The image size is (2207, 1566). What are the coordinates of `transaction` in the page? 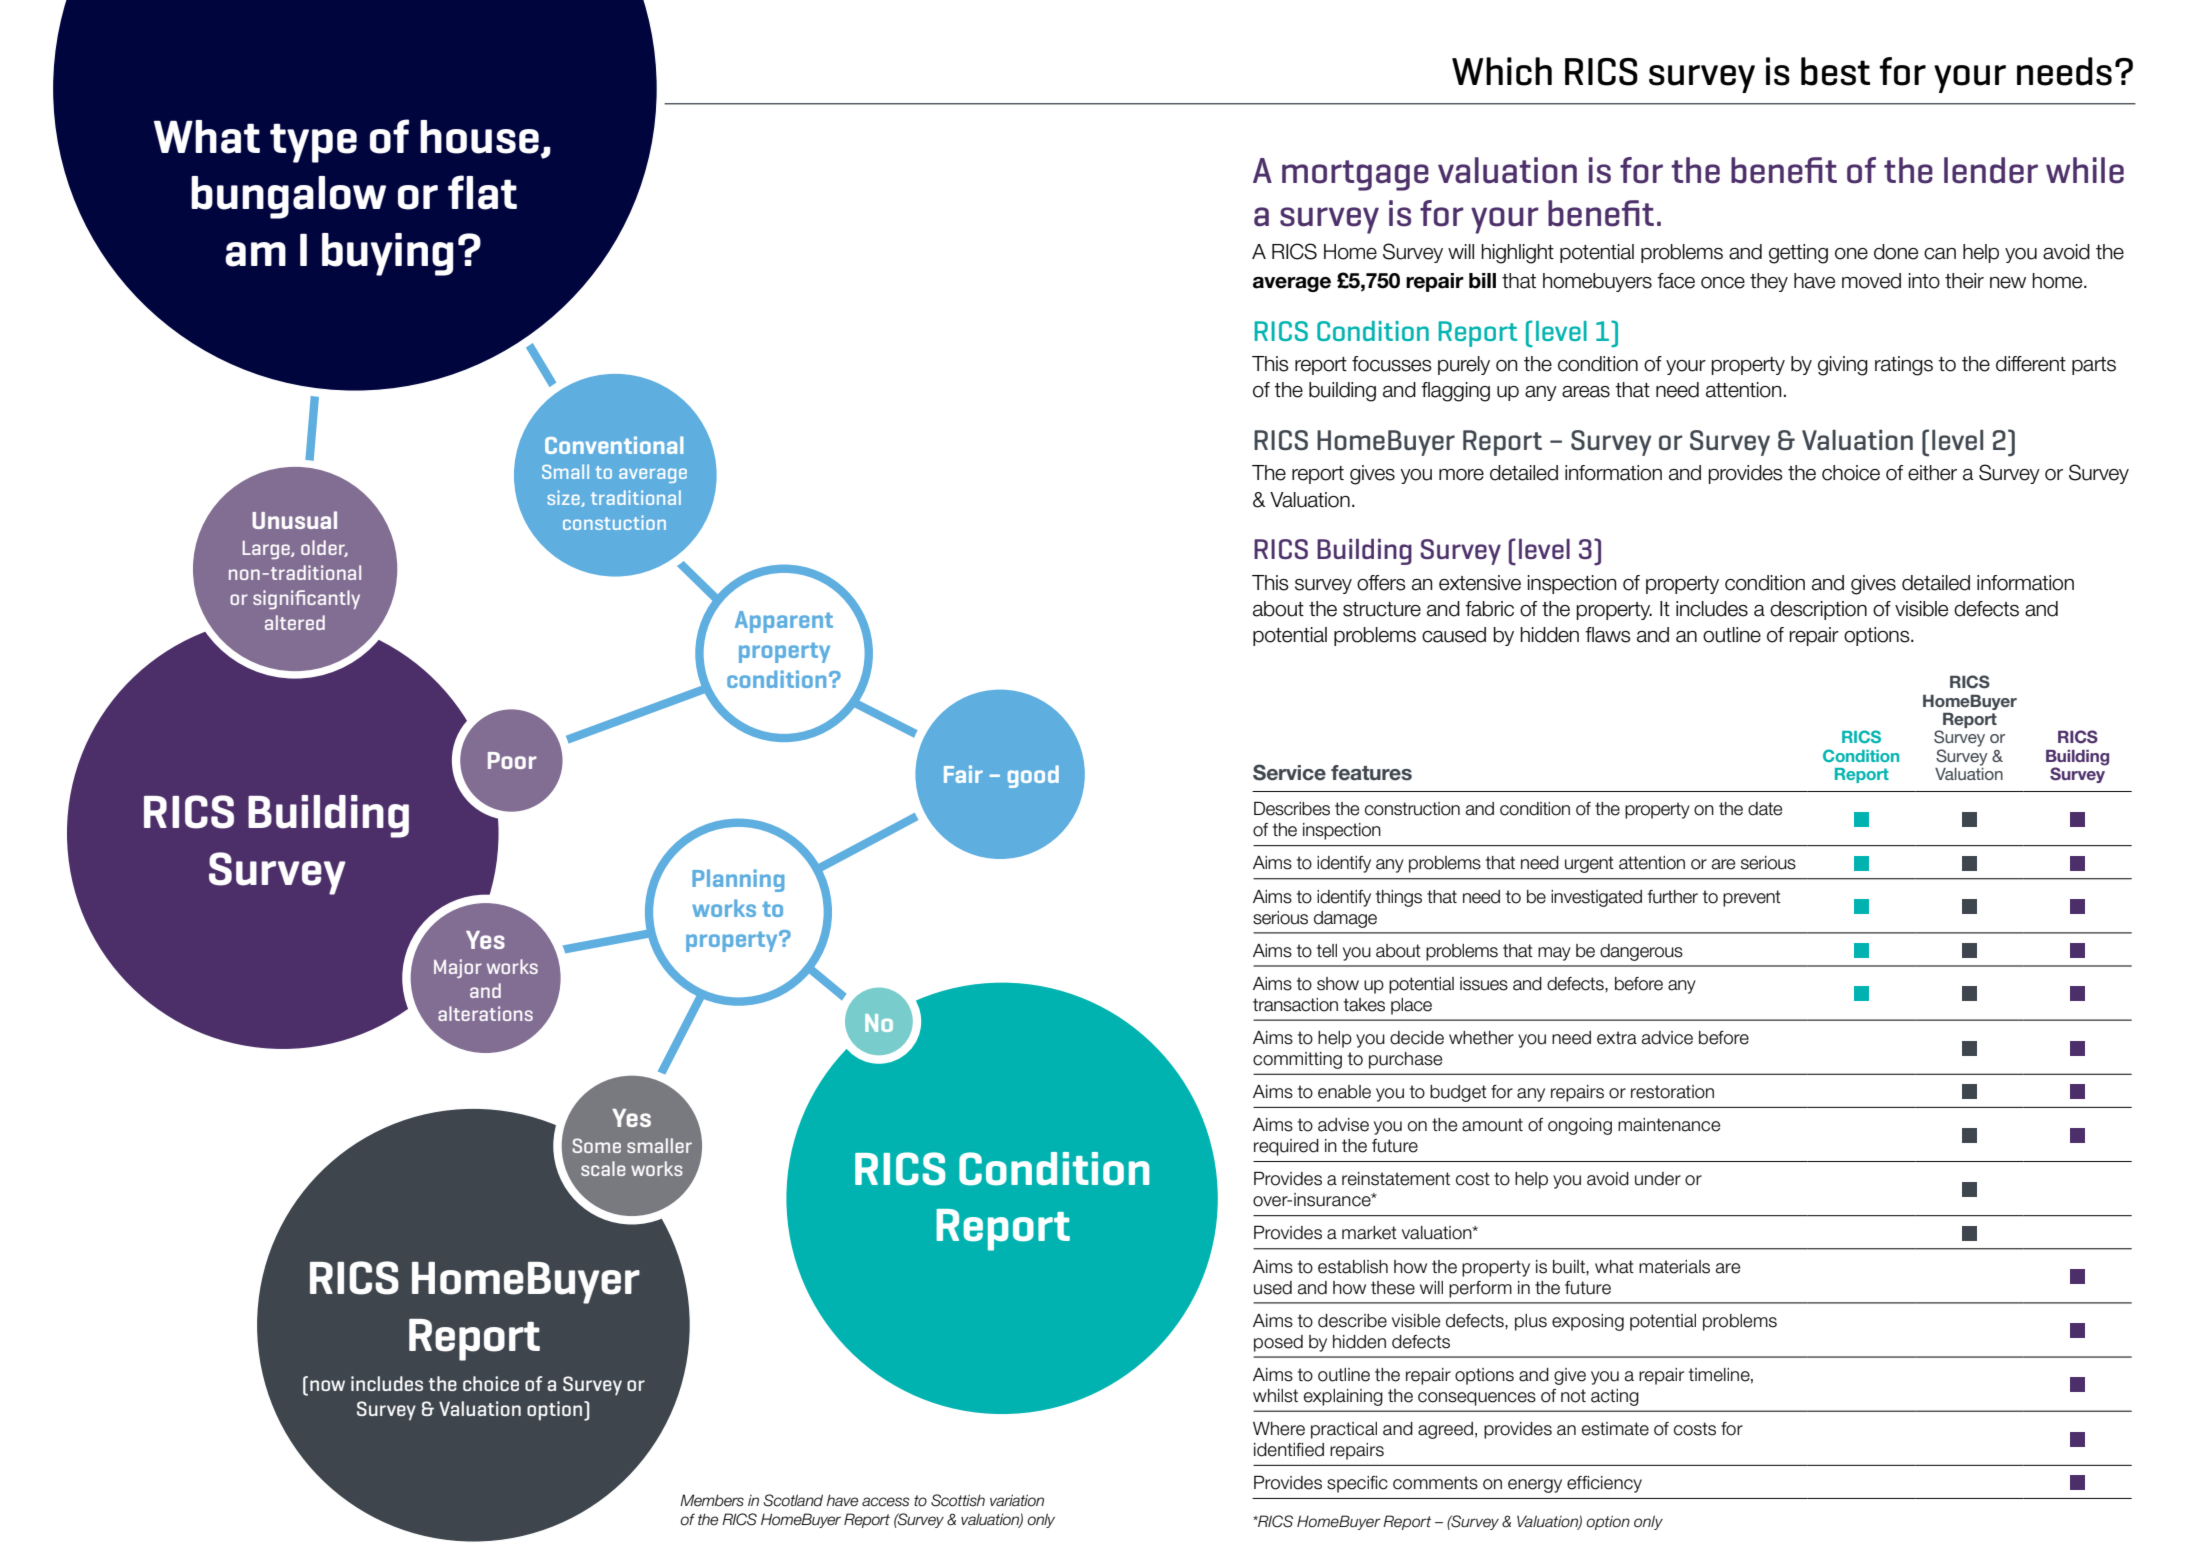 It's located at (1295, 1005).
